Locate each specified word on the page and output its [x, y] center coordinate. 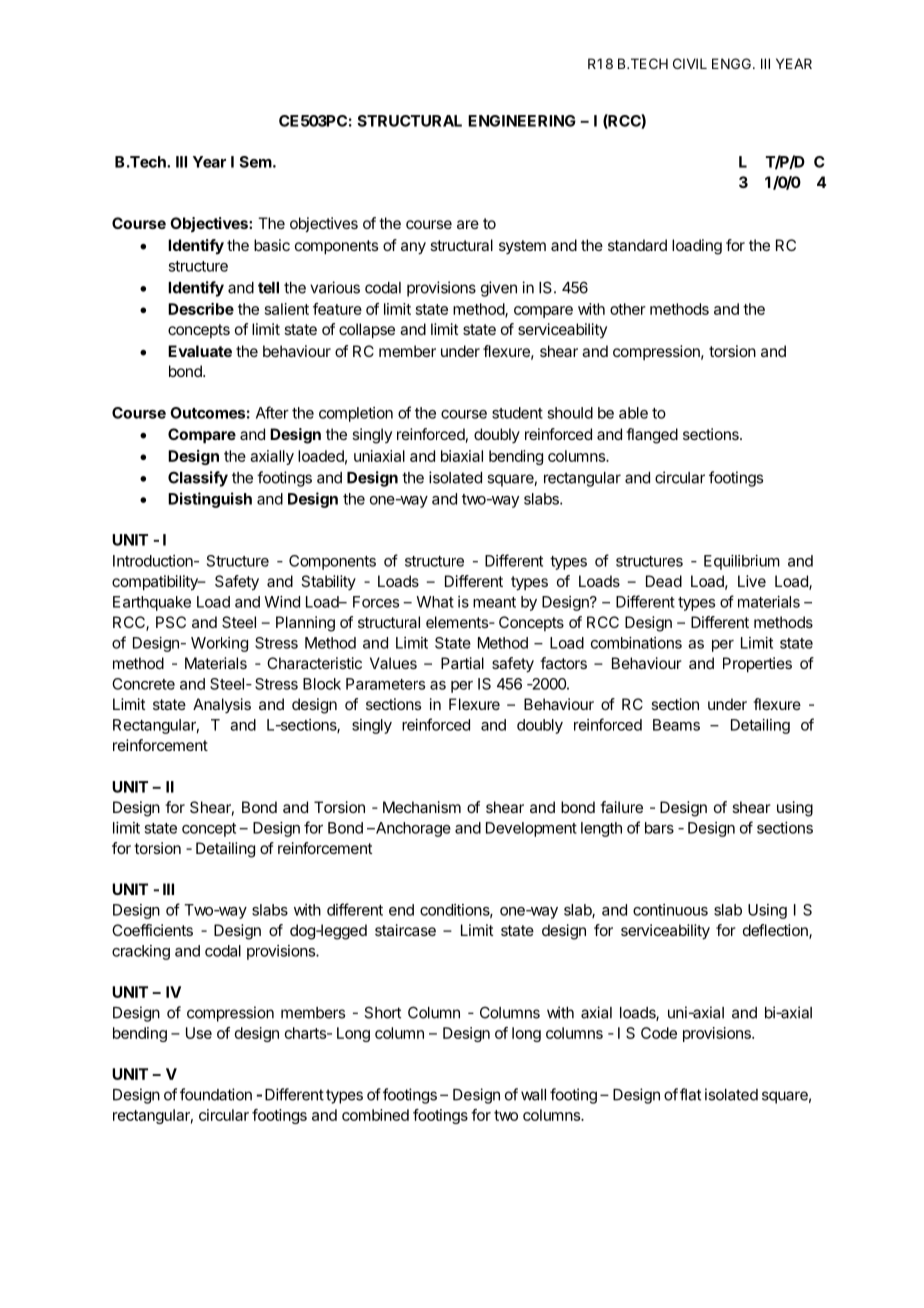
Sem [255, 162]
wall [533, 1095]
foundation [216, 1094]
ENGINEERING [522, 121]
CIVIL [690, 63]
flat [690, 1094]
